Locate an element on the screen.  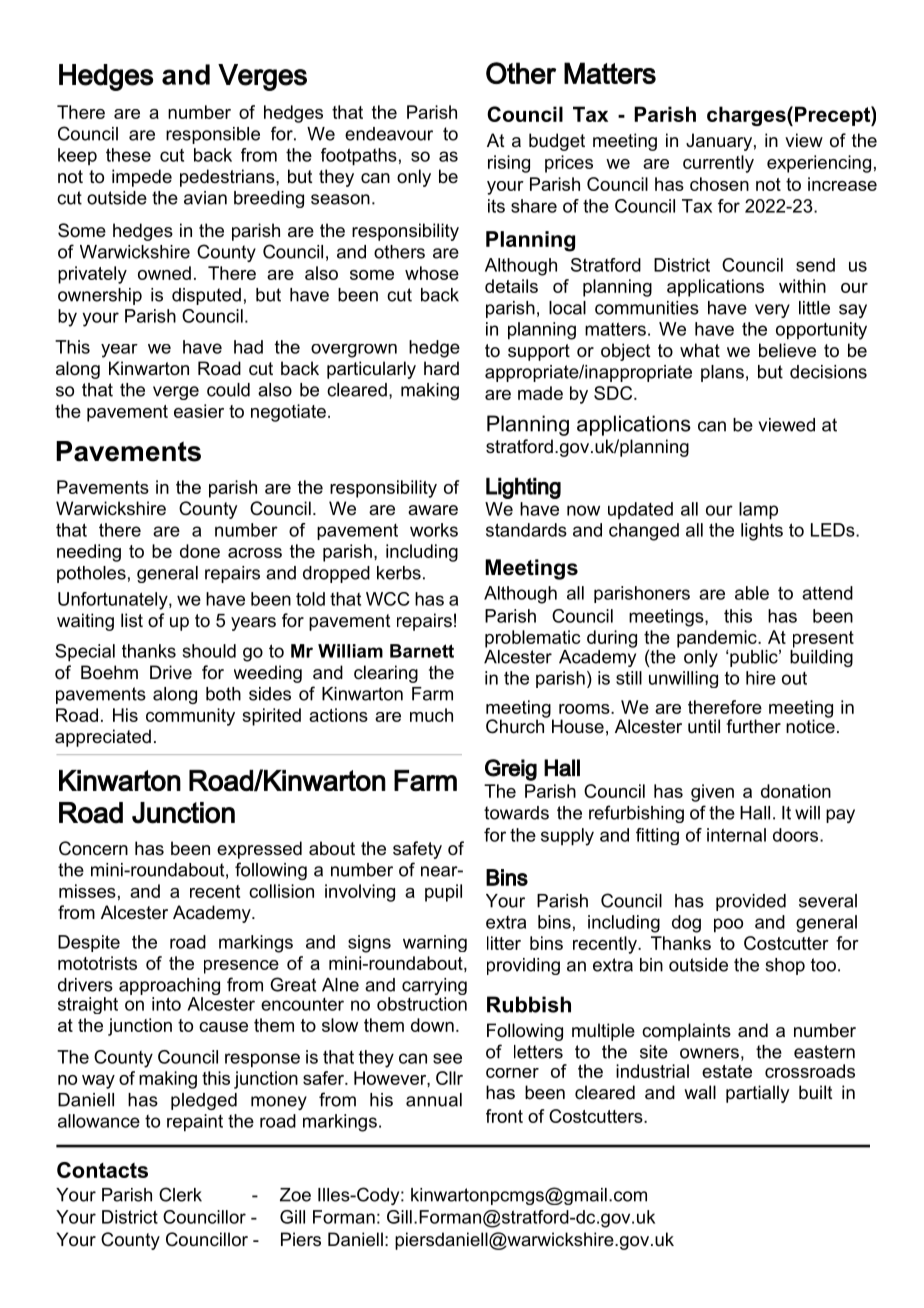
hard is located at coordinates (441, 368).
